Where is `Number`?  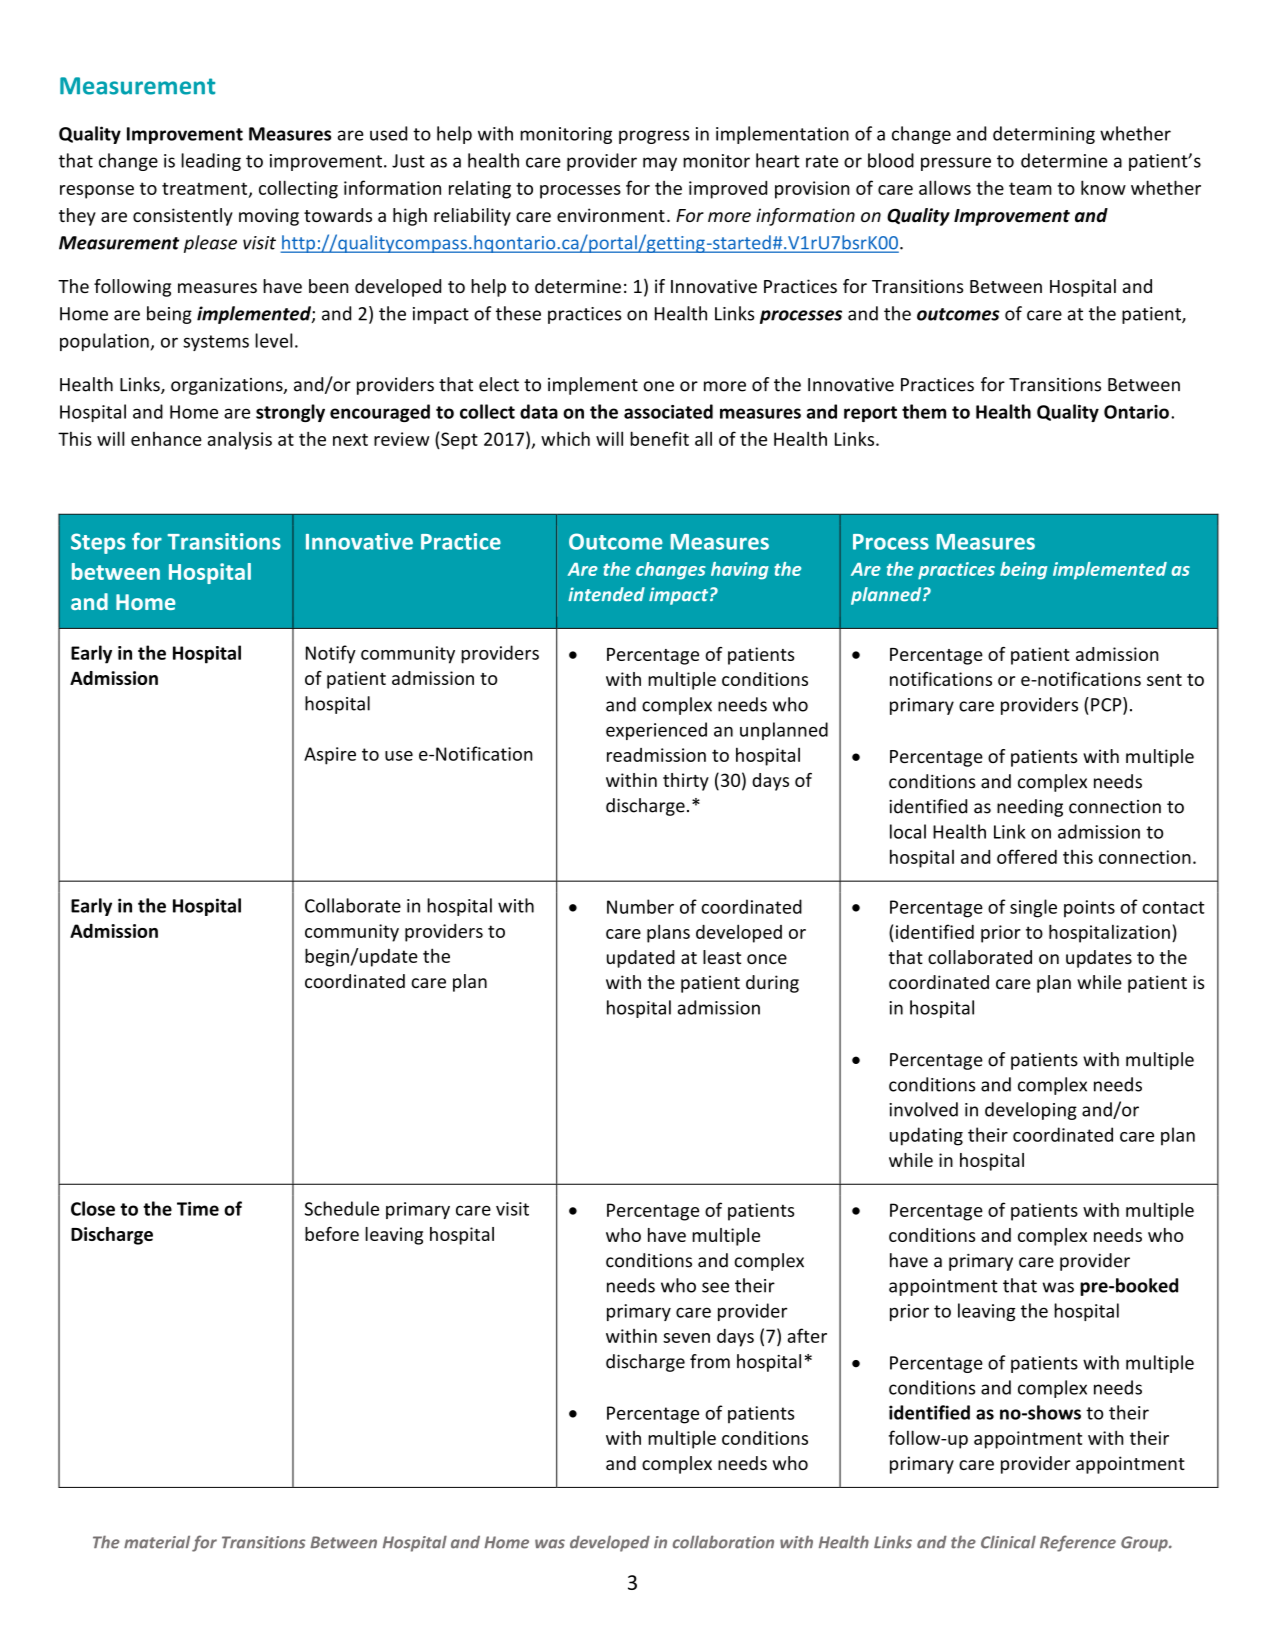 Number is located at coordinates (640, 906).
